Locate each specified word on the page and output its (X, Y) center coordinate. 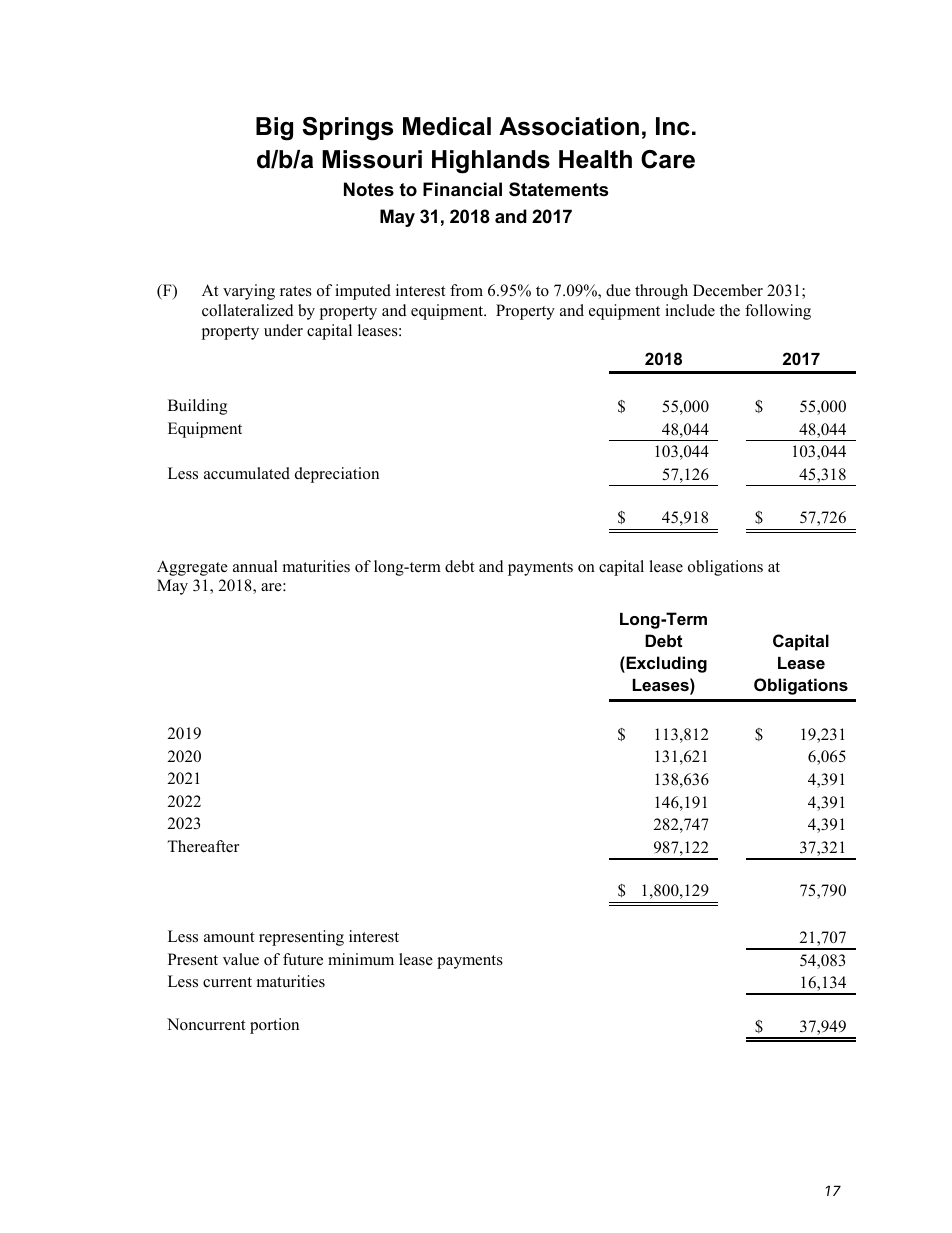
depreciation (337, 475)
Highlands (491, 162)
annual (255, 566)
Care (668, 159)
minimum (361, 959)
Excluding (665, 664)
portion (274, 1026)
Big (274, 129)
